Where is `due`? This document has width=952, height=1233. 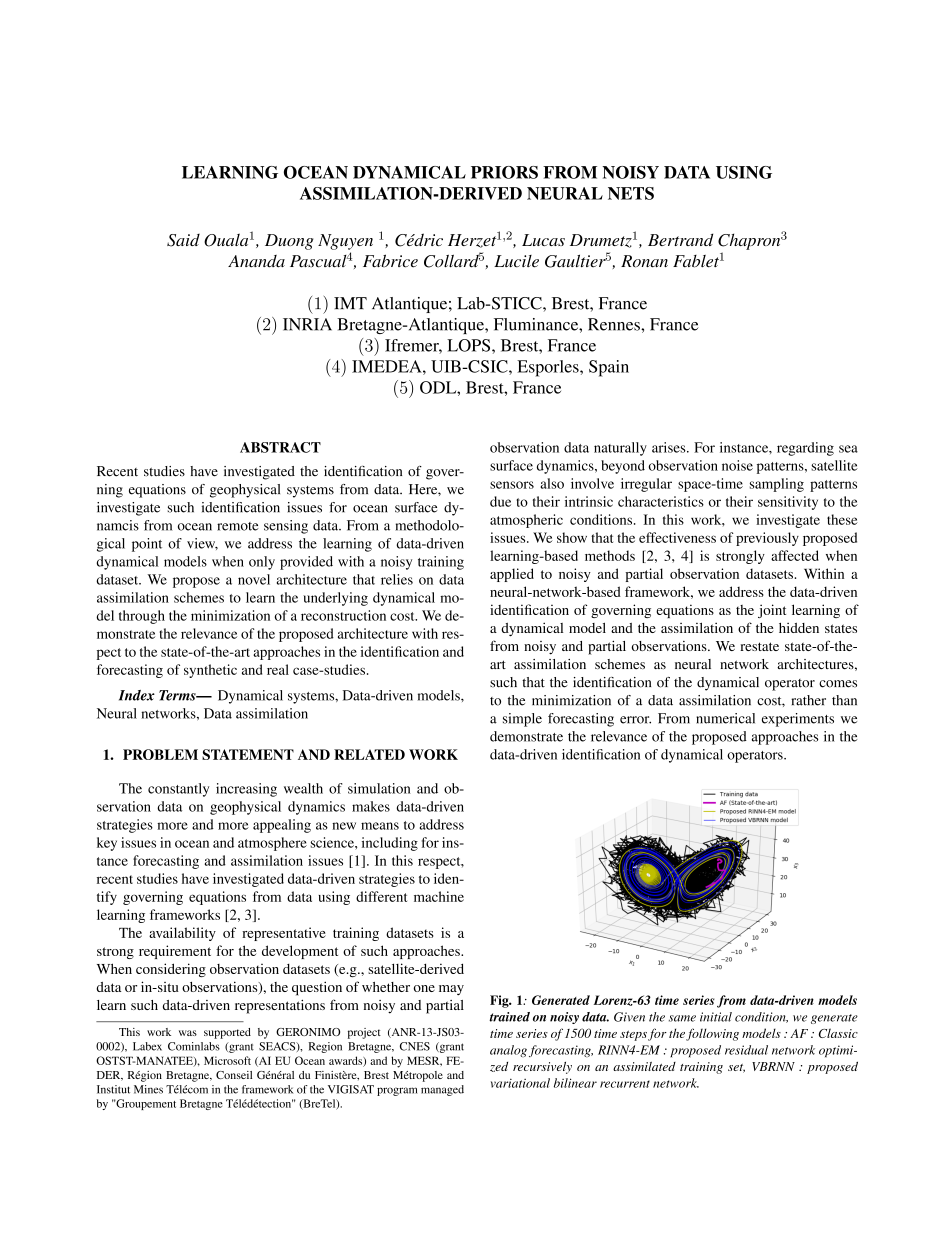 due is located at coordinates (500, 501).
